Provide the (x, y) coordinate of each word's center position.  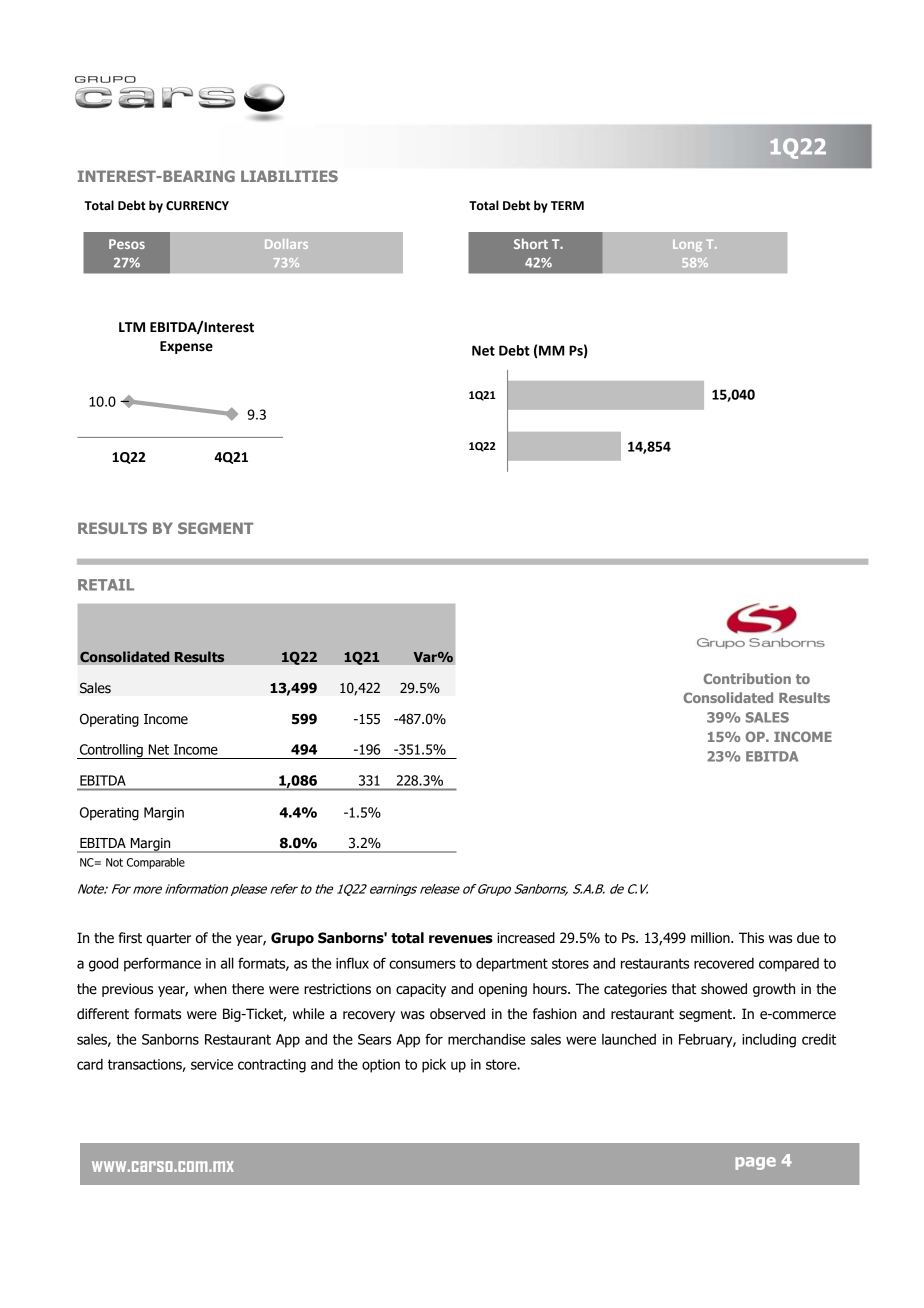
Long (687, 246)
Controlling (111, 751)
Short (531, 243)
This (751, 938)
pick (434, 1065)
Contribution (747, 678)
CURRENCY (197, 206)
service (212, 1064)
